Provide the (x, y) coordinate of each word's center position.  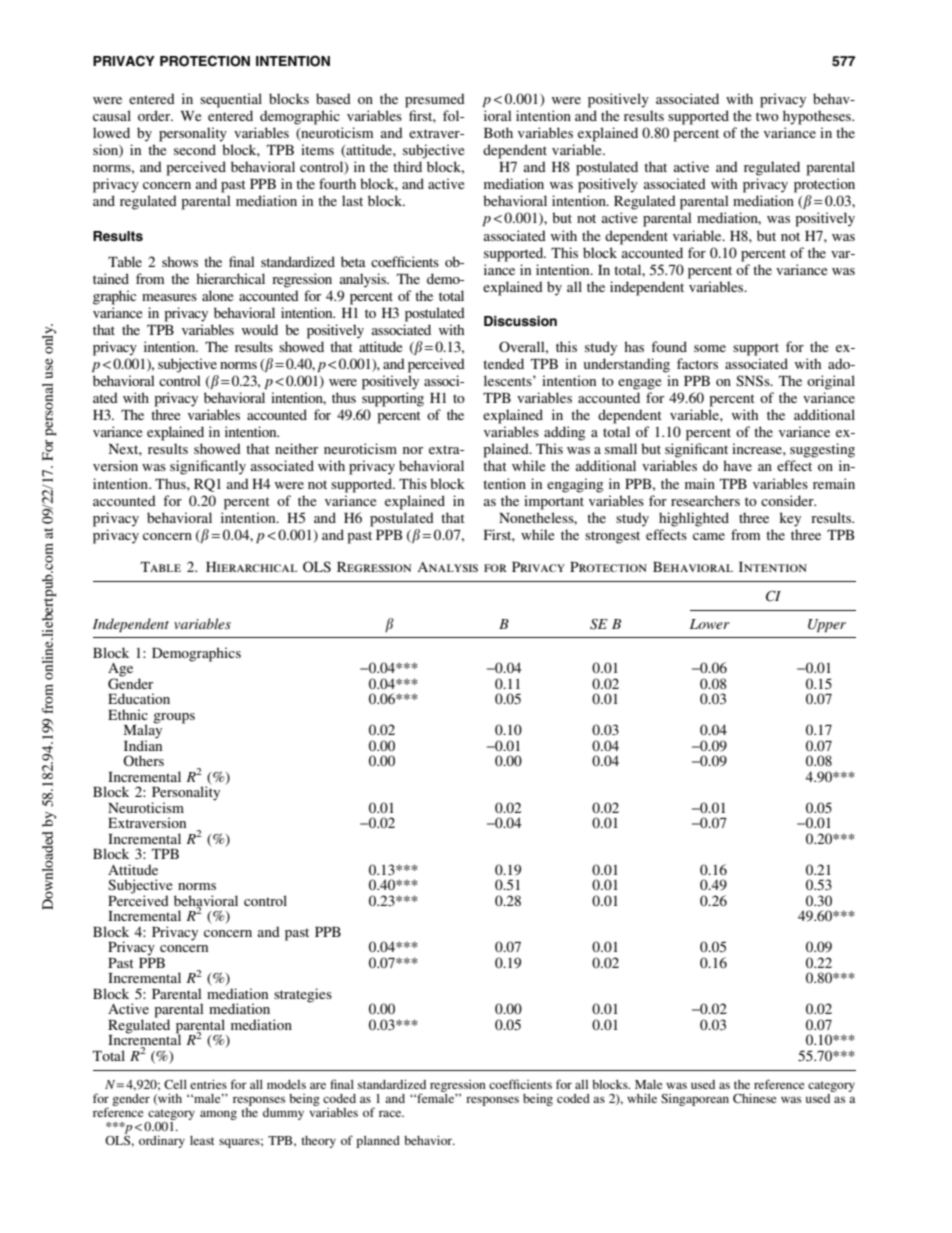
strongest (612, 537)
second (195, 149)
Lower (710, 624)
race (391, 1113)
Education (139, 698)
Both (498, 132)
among (218, 1115)
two (767, 116)
